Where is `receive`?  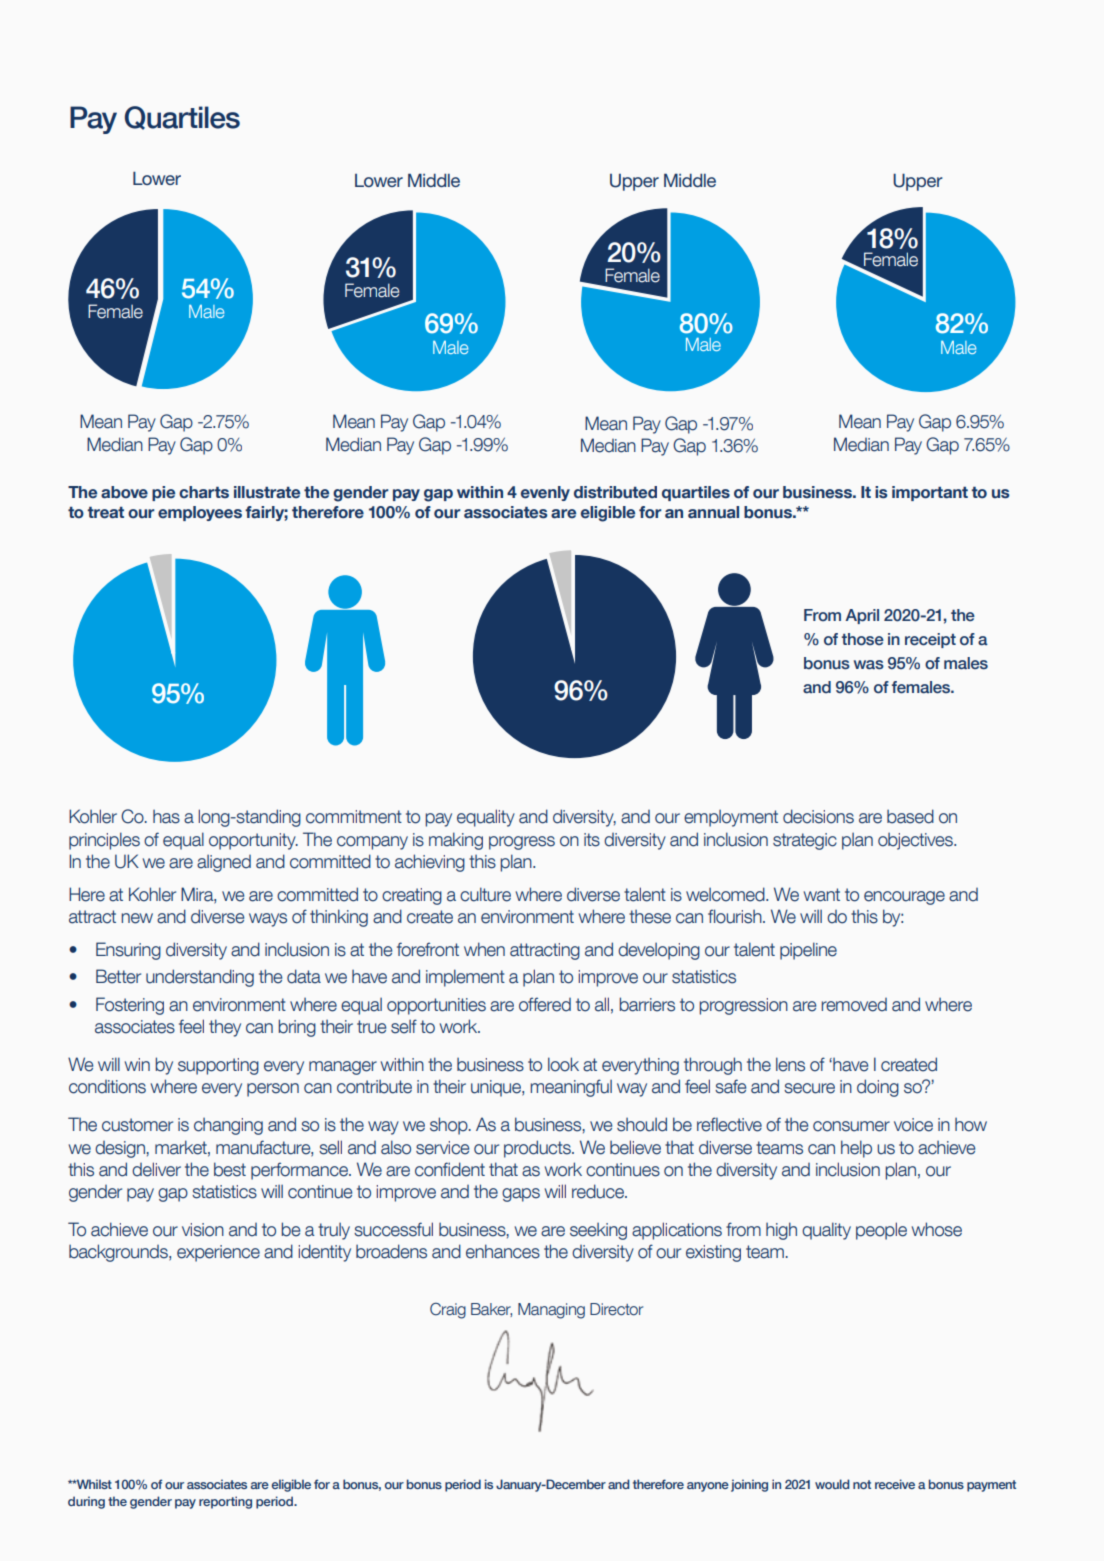
receive is located at coordinates (895, 1484).
